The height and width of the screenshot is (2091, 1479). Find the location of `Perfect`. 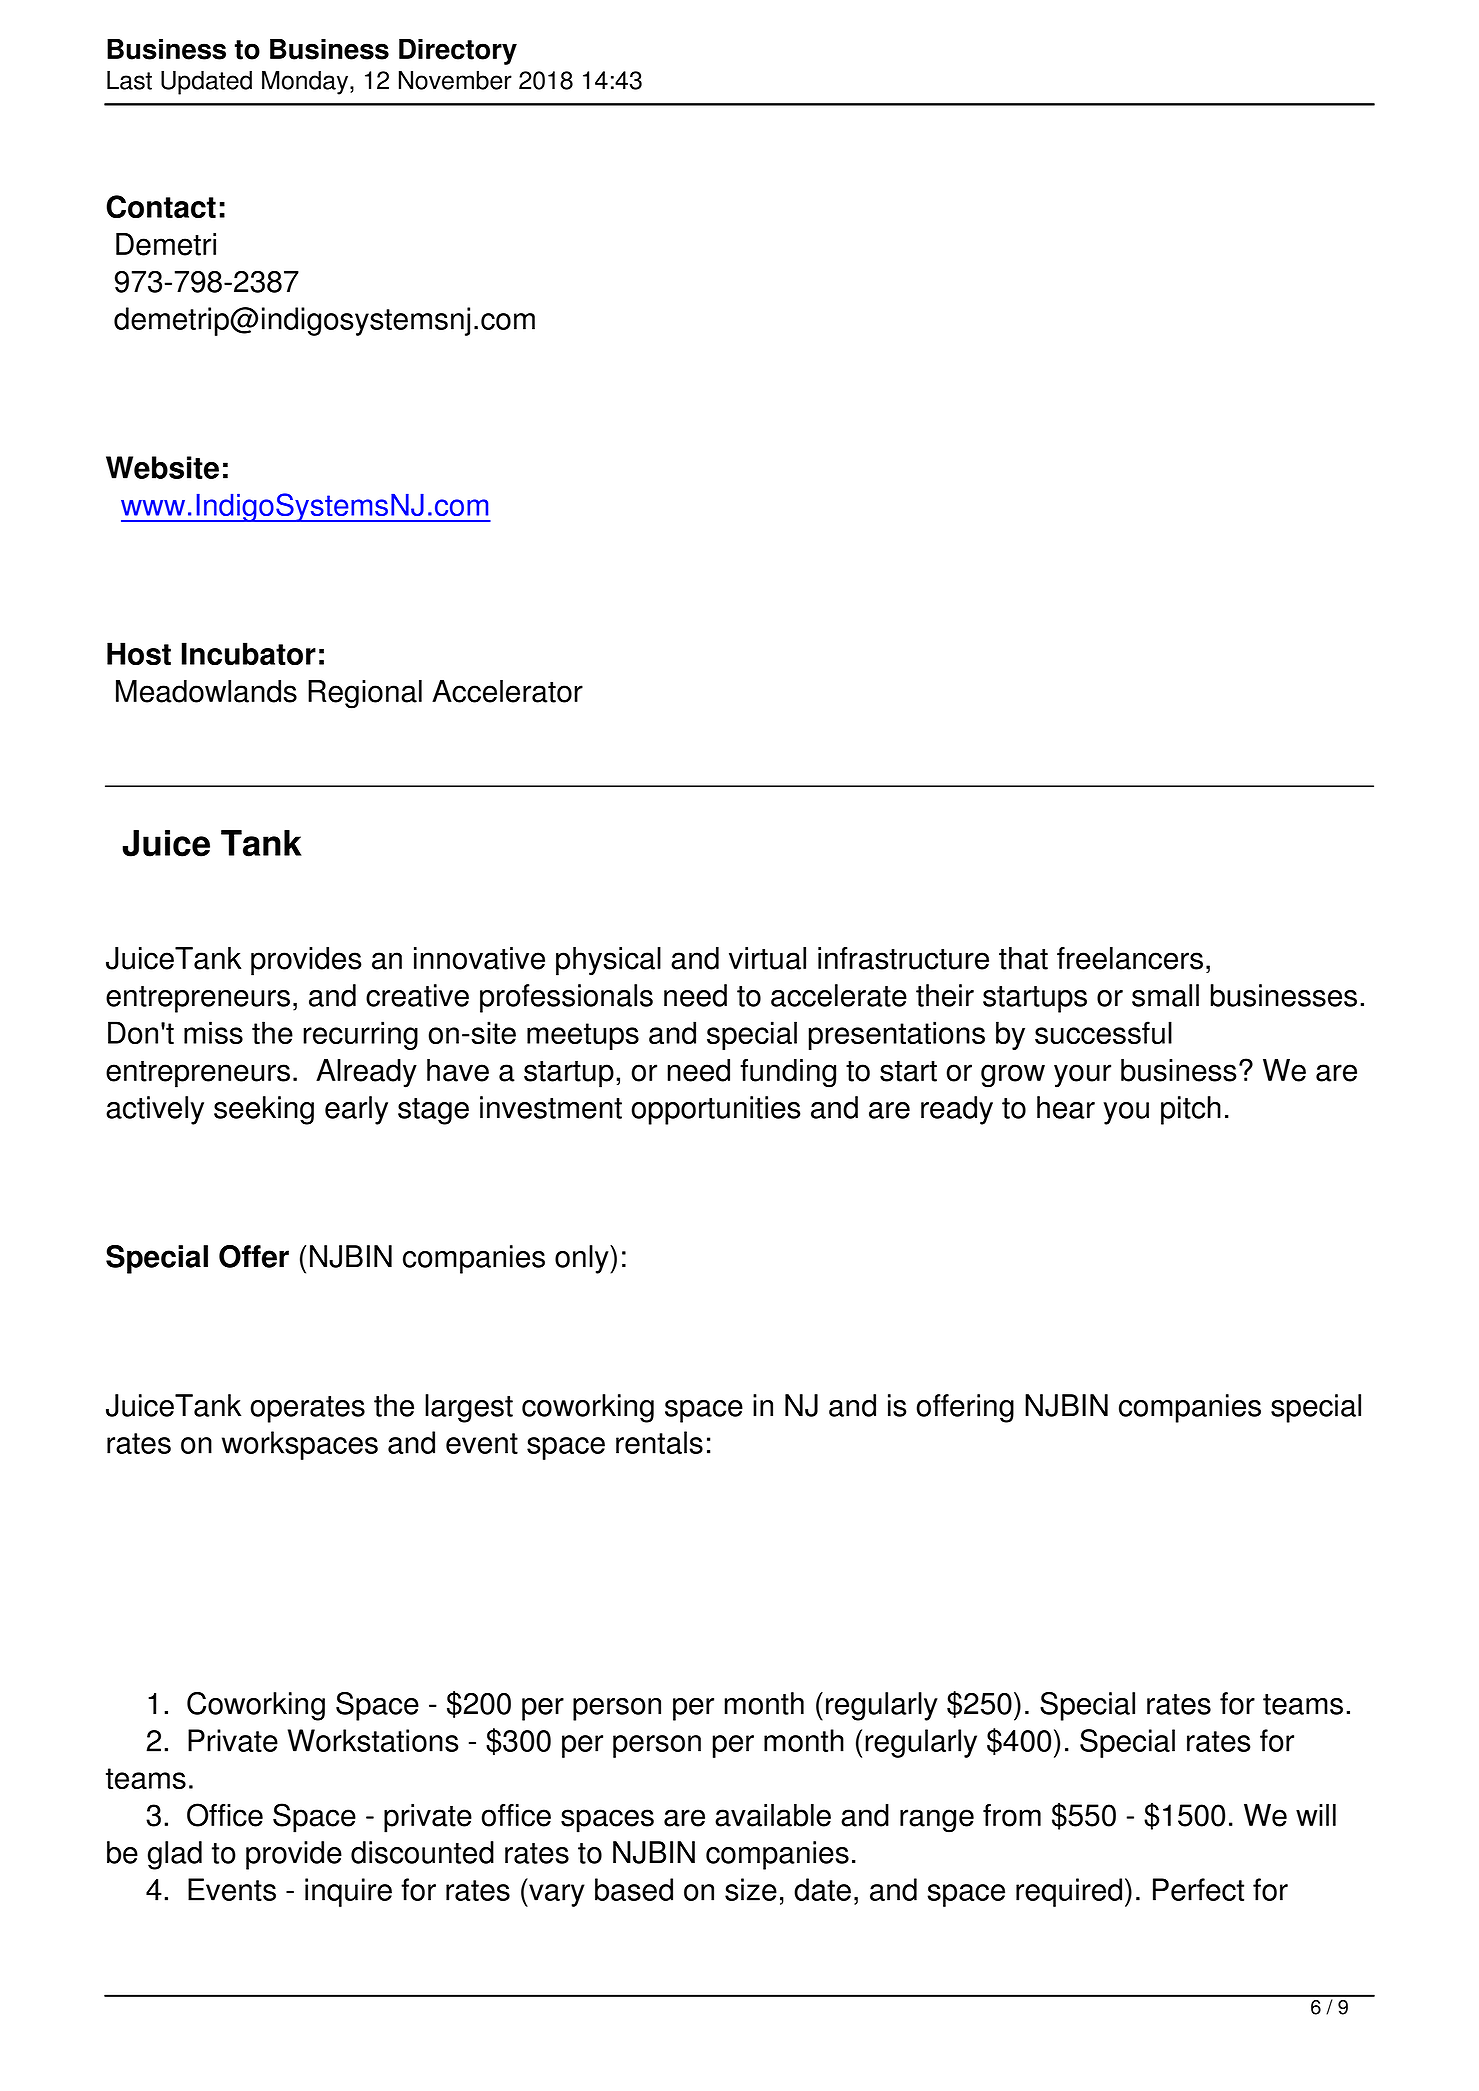

Perfect is located at coordinates (1198, 1889).
